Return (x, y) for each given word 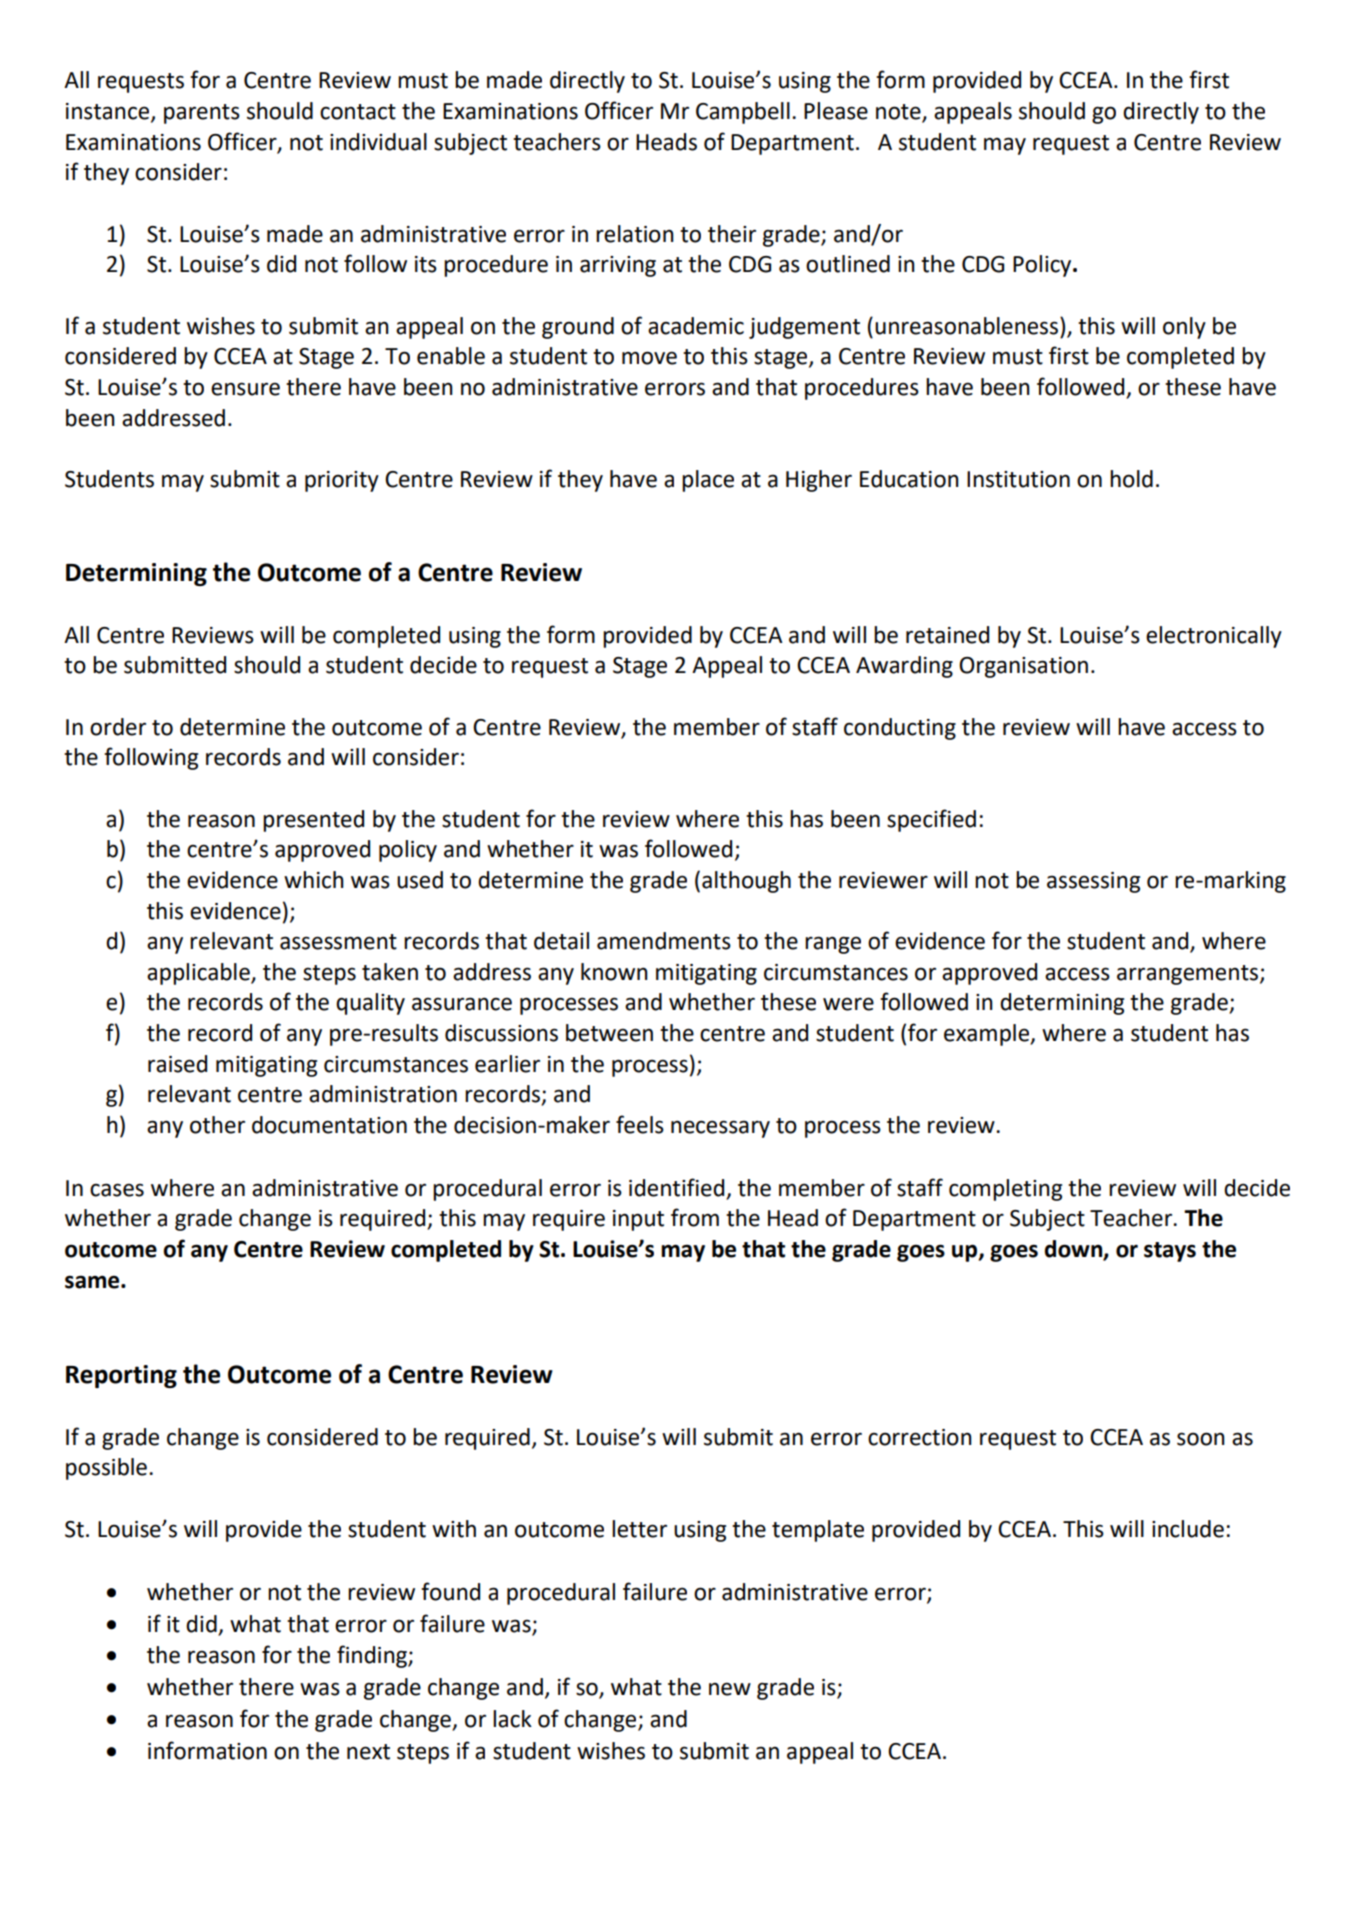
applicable (199, 974)
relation (635, 234)
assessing (1093, 882)
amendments (664, 941)
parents (202, 114)
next (368, 1752)
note (899, 113)
